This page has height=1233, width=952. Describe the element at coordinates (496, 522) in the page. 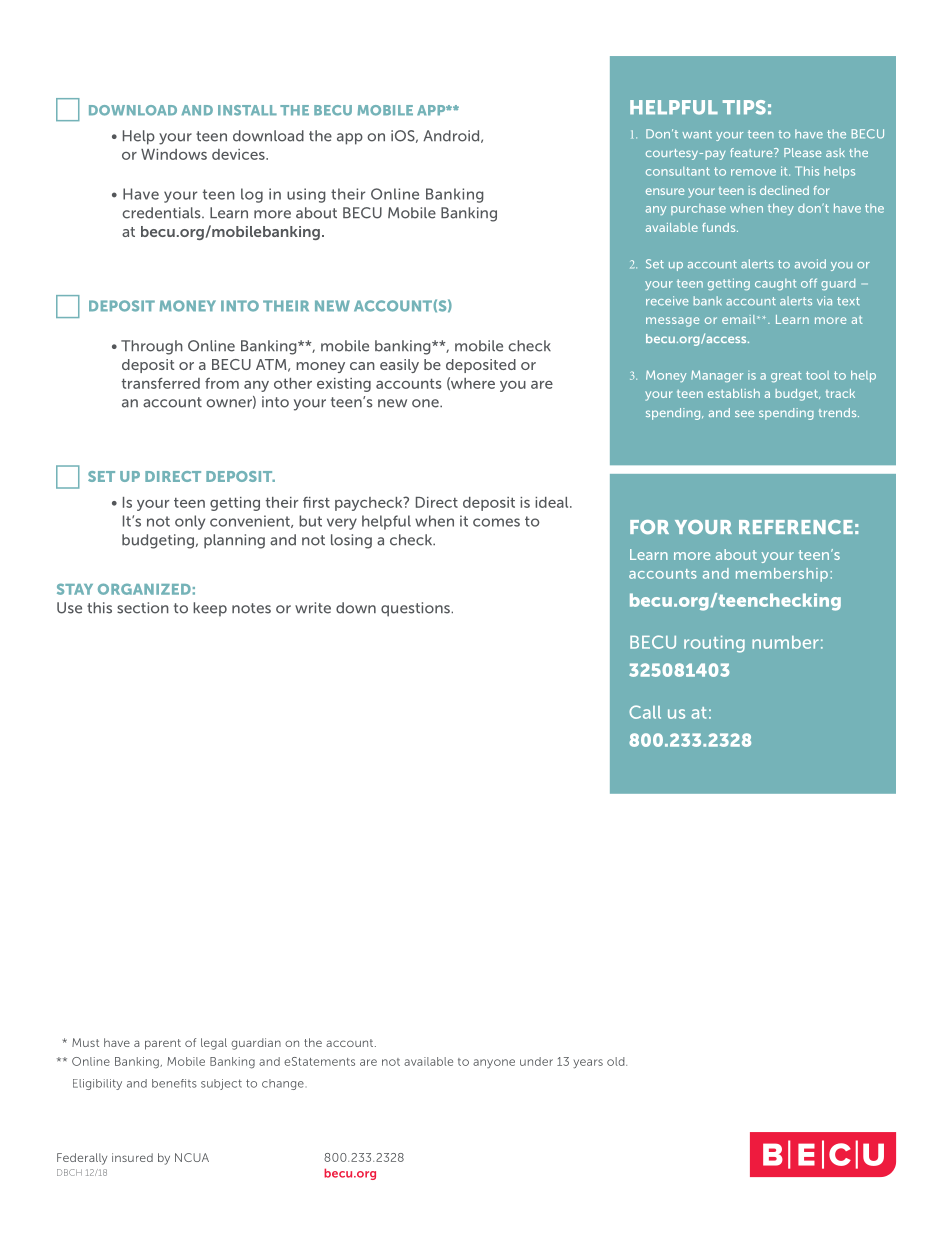

I see `comes` at that location.
